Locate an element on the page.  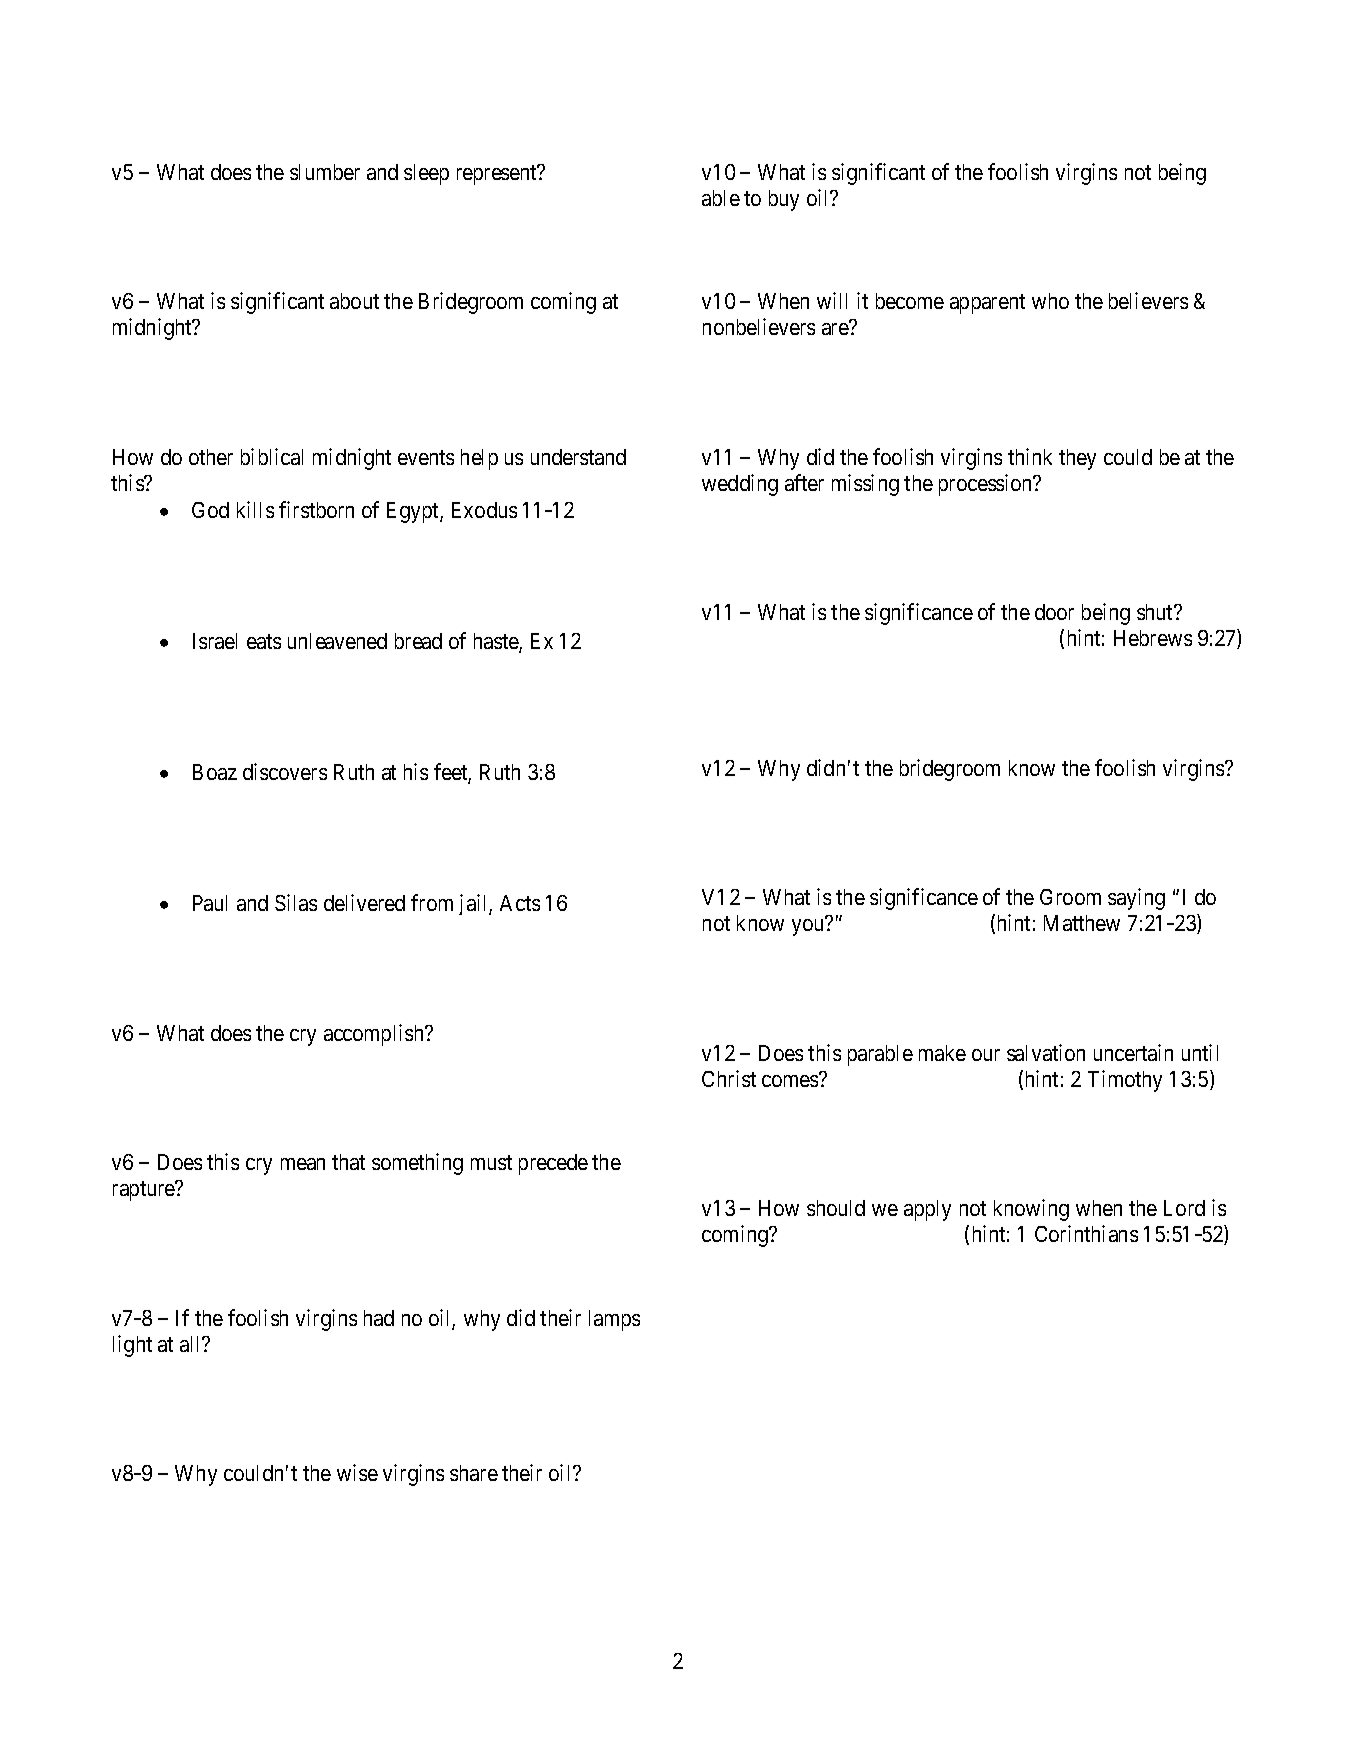
accomplish is located at coordinates (375, 1035).
